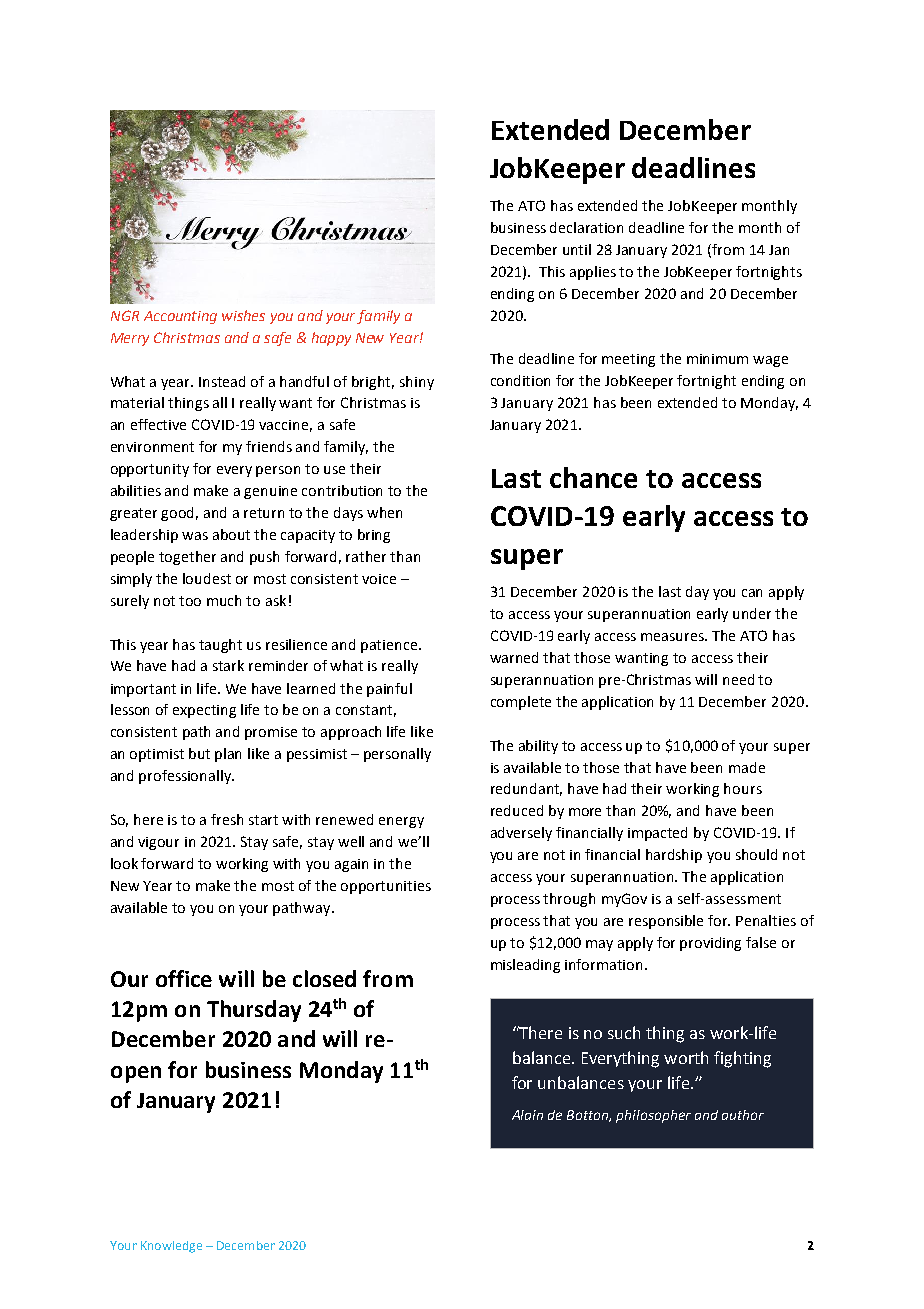  Describe the element at coordinates (666, 922) in the page. I see `responsible` at that location.
